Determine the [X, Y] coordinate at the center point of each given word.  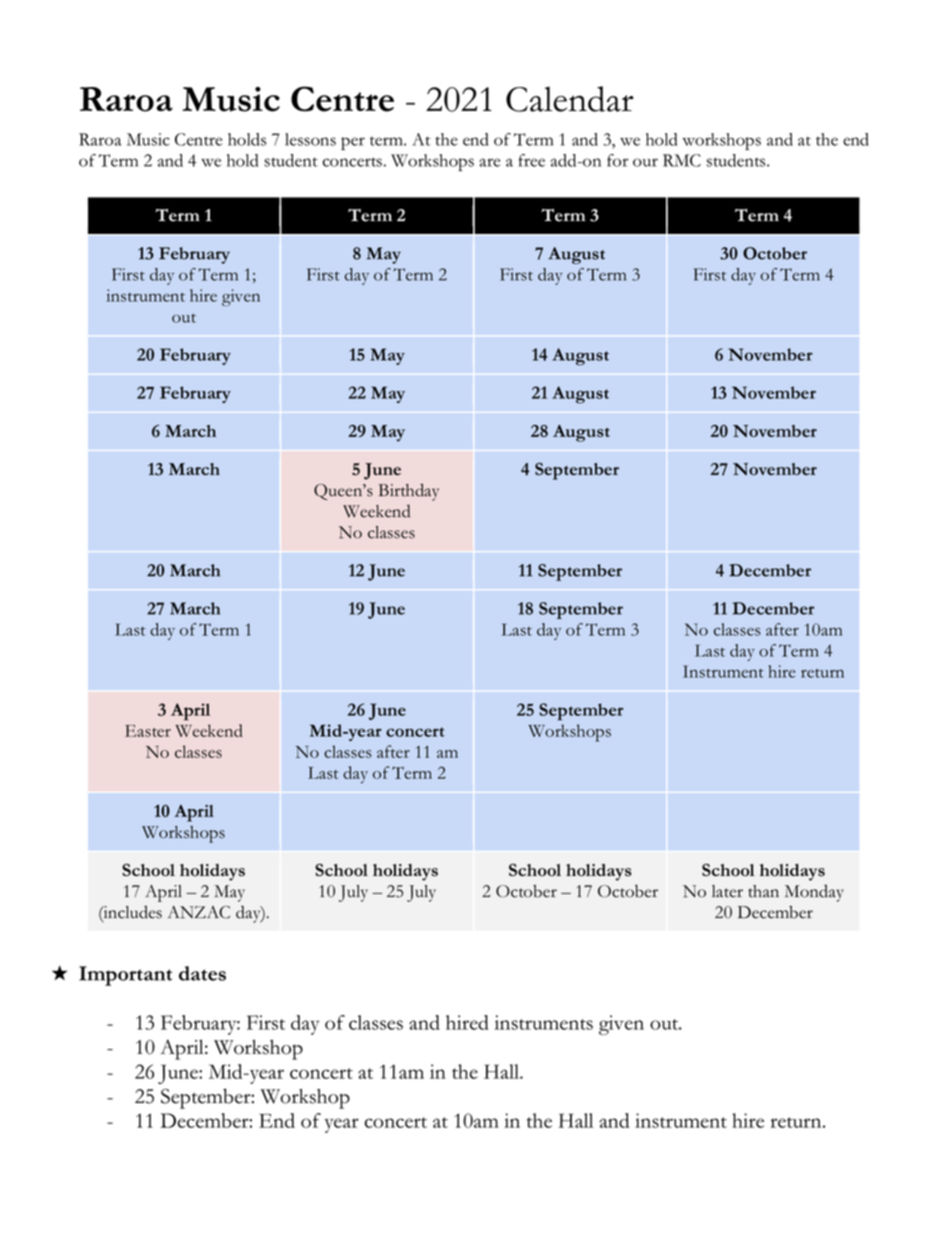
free [531, 160]
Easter [148, 731]
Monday [814, 893]
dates [202, 973]
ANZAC [198, 912]
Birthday [408, 492]
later [727, 891]
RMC [682, 160]
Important [125, 976]
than [763, 891]
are [489, 162]
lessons [310, 139]
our [645, 162]
